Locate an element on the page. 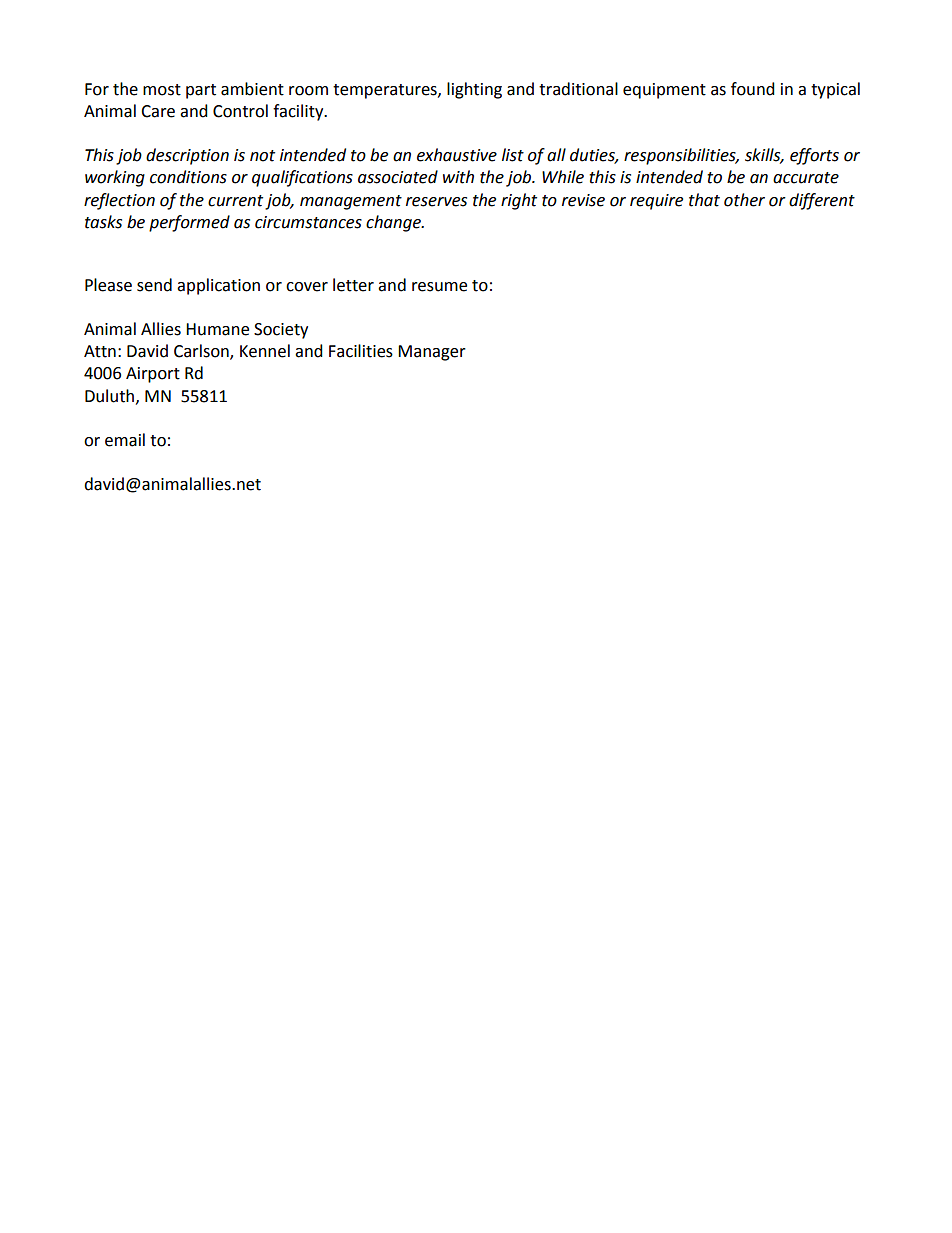  reserves is located at coordinates (436, 202).
